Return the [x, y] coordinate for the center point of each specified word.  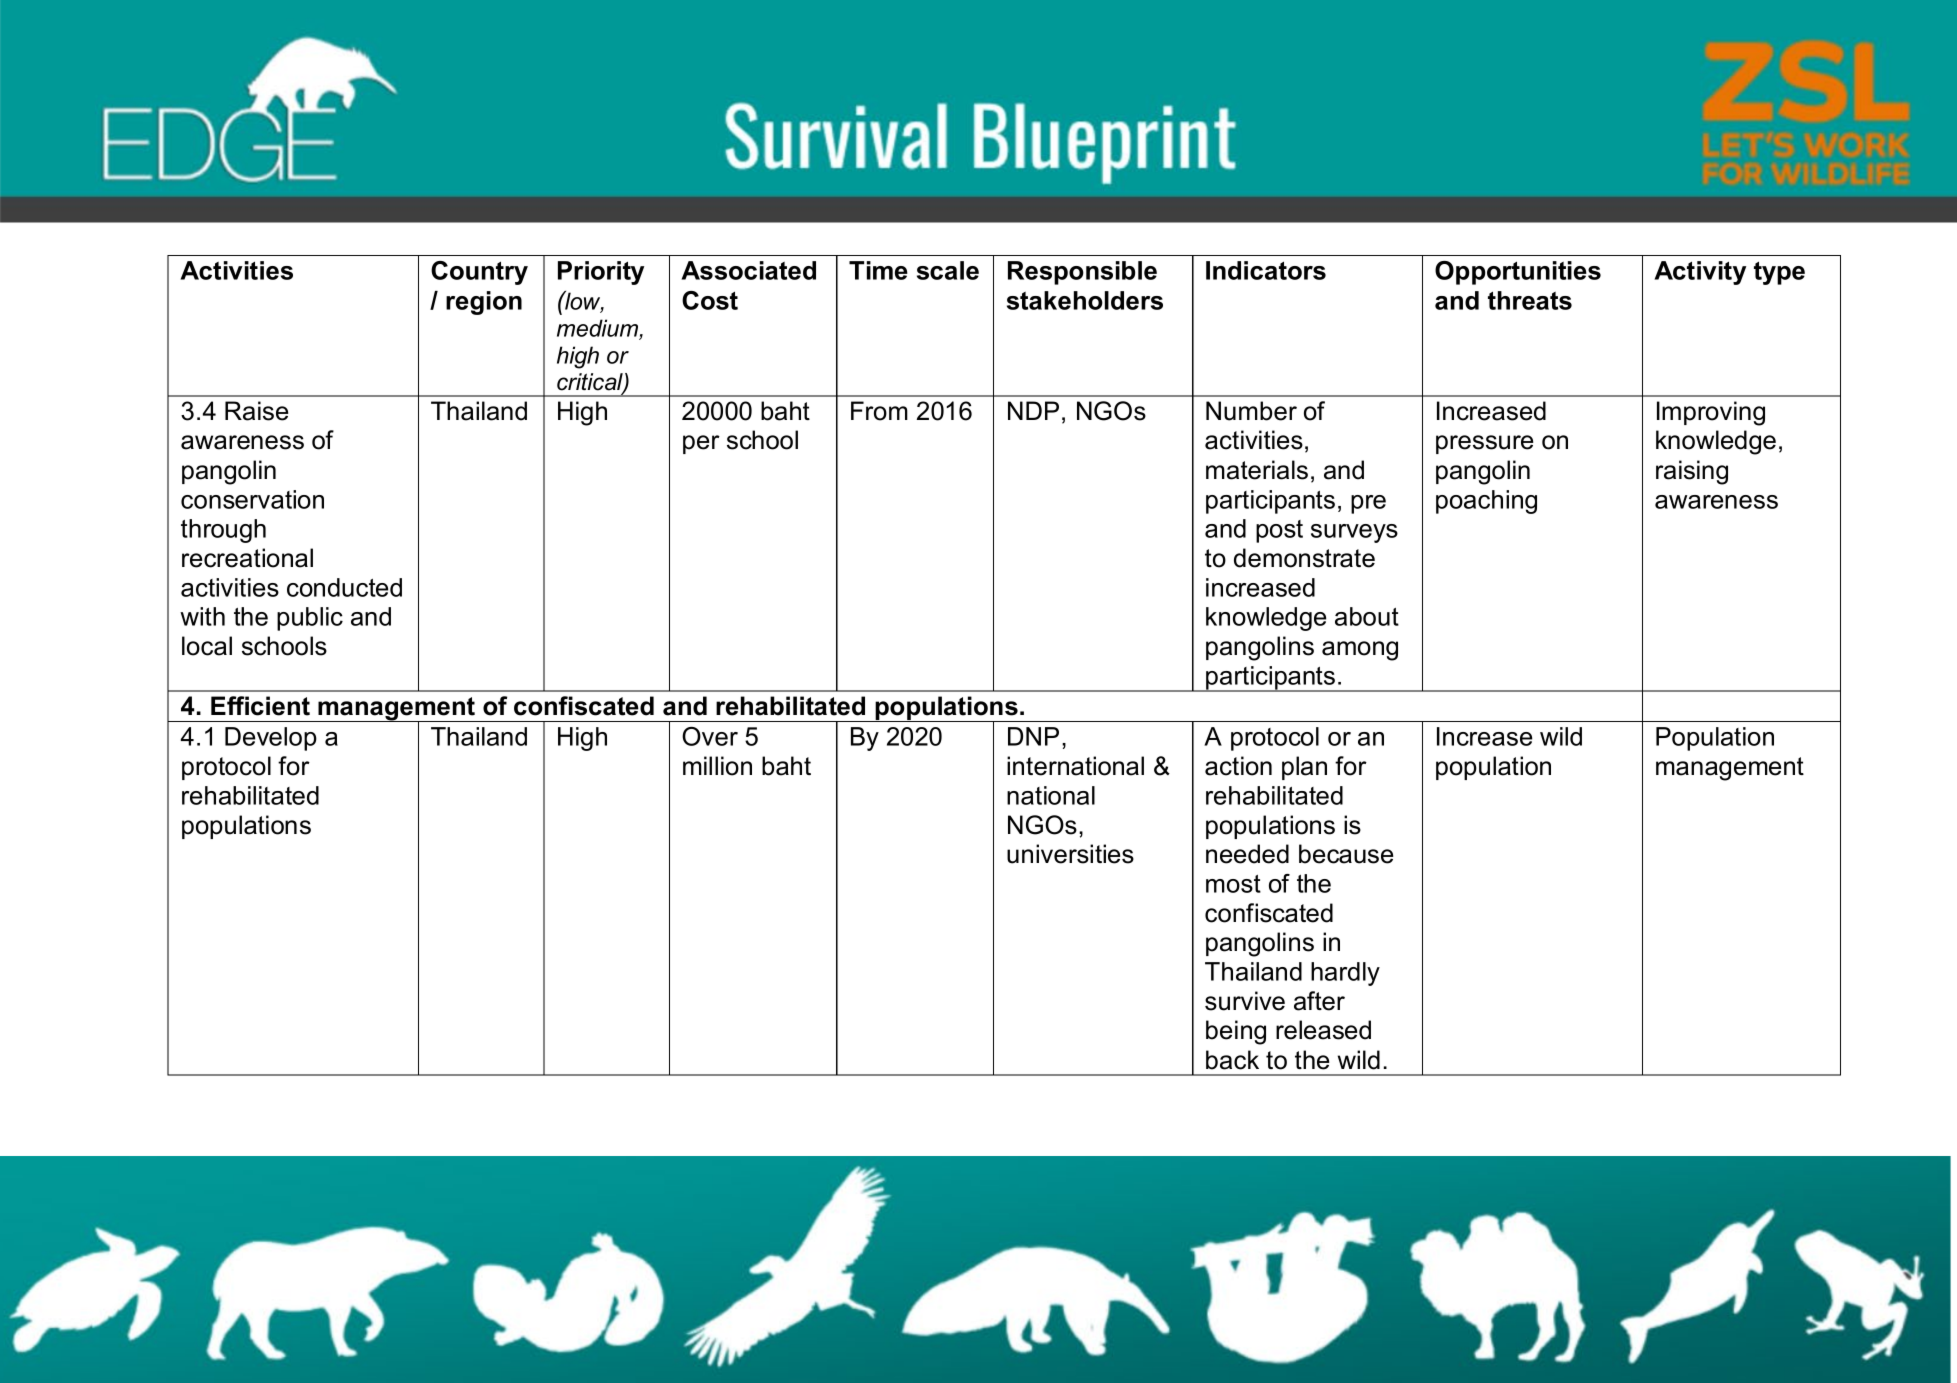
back [1232, 1060]
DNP [1033, 736]
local [207, 646]
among [1360, 651]
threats [1530, 300]
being [1236, 1032]
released [1323, 1030]
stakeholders [1085, 300]
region [484, 303]
